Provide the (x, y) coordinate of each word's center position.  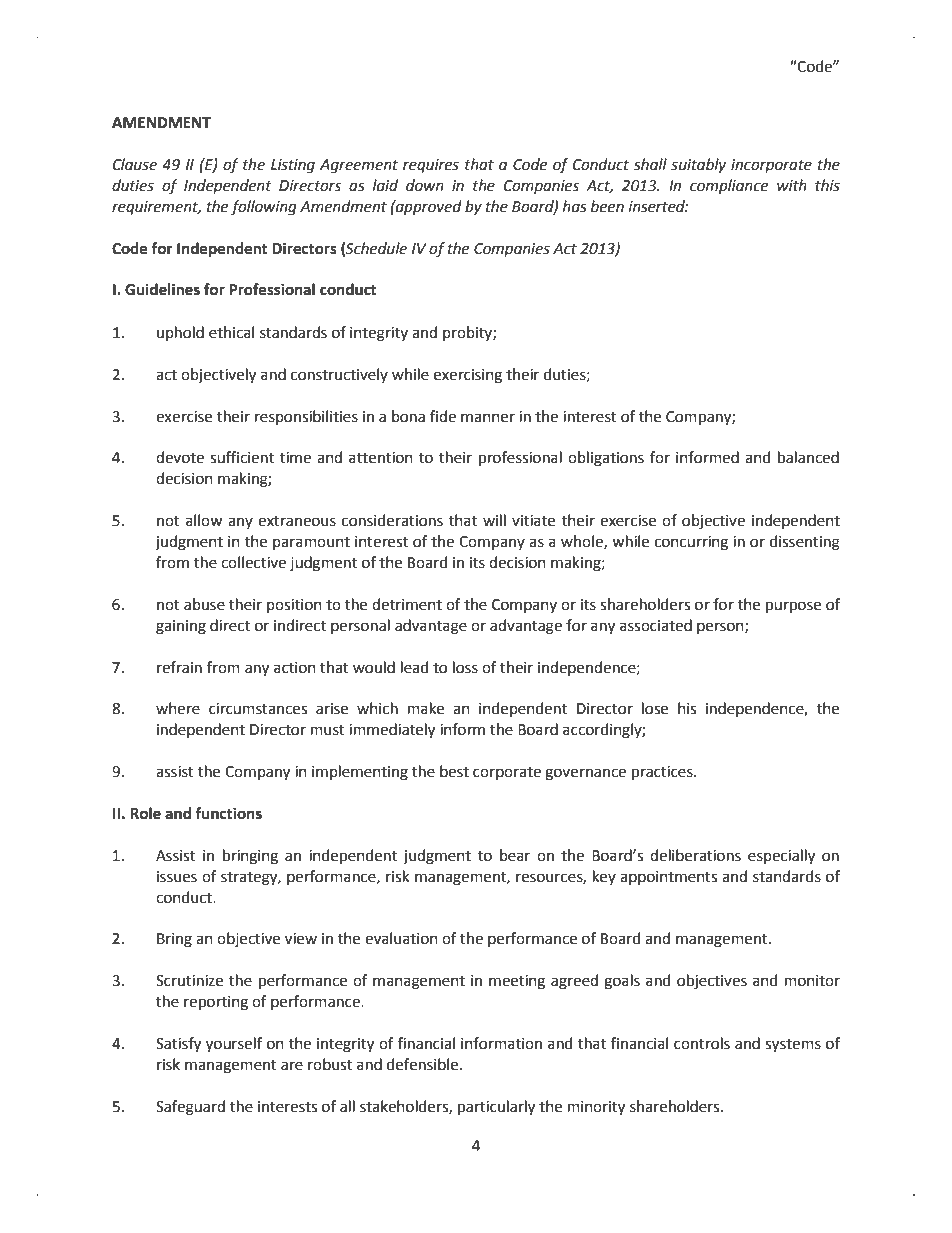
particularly (496, 1108)
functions (228, 813)
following (264, 208)
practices (663, 773)
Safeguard (190, 1108)
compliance (729, 187)
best (454, 771)
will (494, 520)
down (425, 185)
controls (702, 1043)
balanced (808, 457)
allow (204, 520)
